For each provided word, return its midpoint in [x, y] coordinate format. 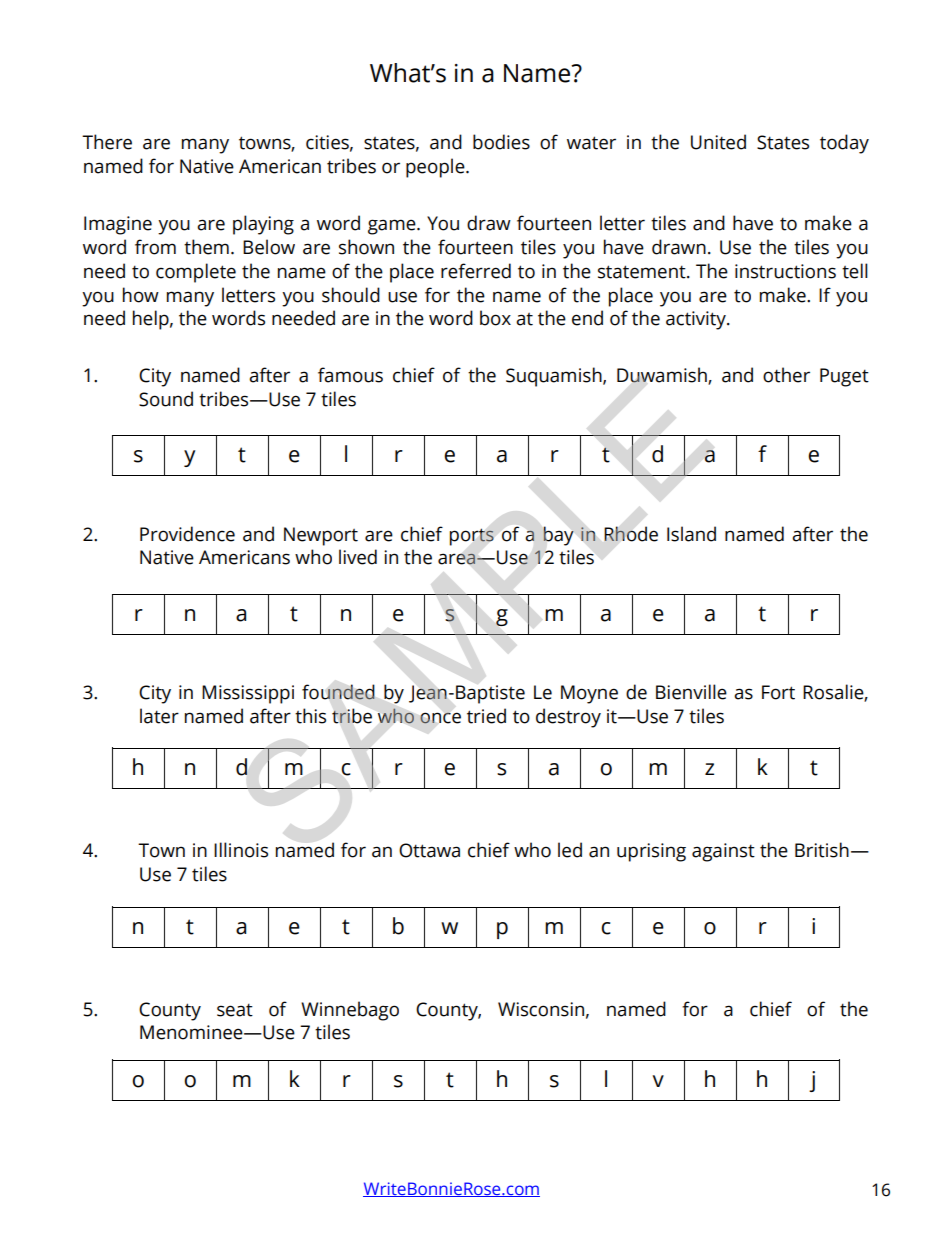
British [822, 850]
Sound [166, 399]
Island [691, 534]
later [159, 716]
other [786, 375]
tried [486, 716]
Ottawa [429, 850]
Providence [187, 534]
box [495, 318]
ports [472, 537]
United [718, 142]
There [107, 142]
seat [235, 1010]
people [436, 168]
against [723, 852]
